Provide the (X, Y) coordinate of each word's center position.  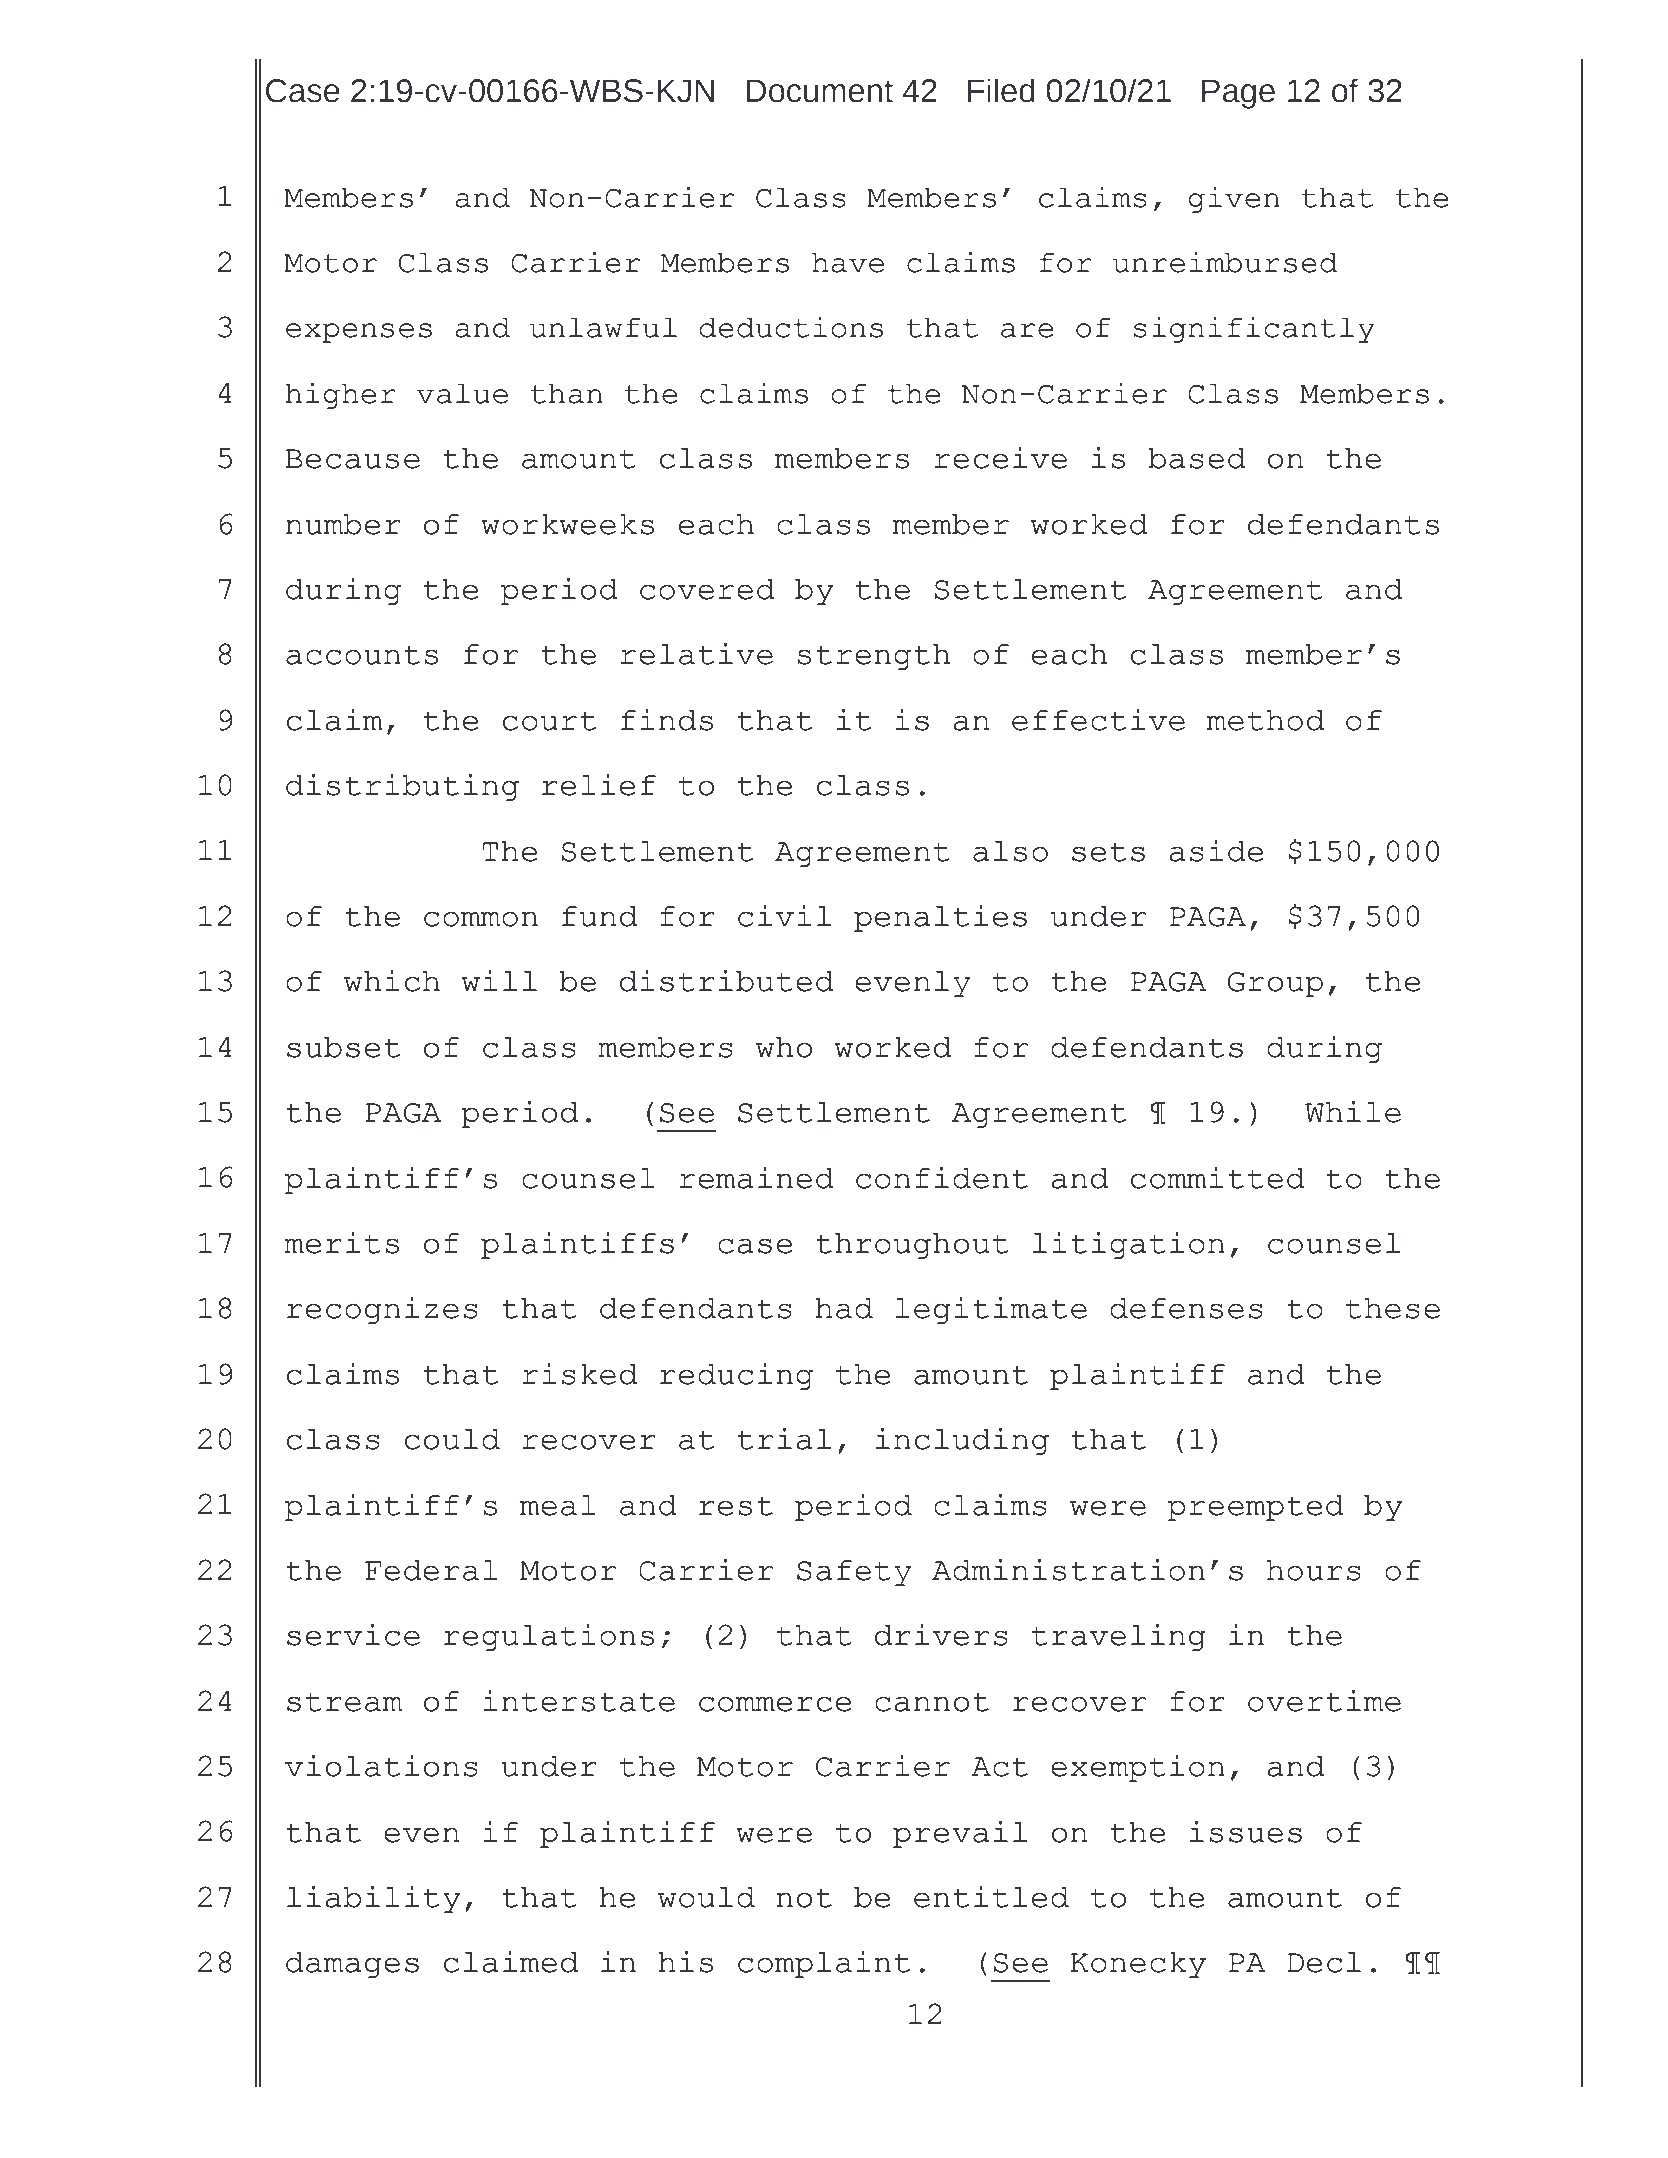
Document (819, 91)
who (784, 1047)
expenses (359, 333)
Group (1275, 984)
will (499, 980)
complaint (824, 1964)
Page (1238, 94)
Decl (1324, 1962)
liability (373, 1899)
